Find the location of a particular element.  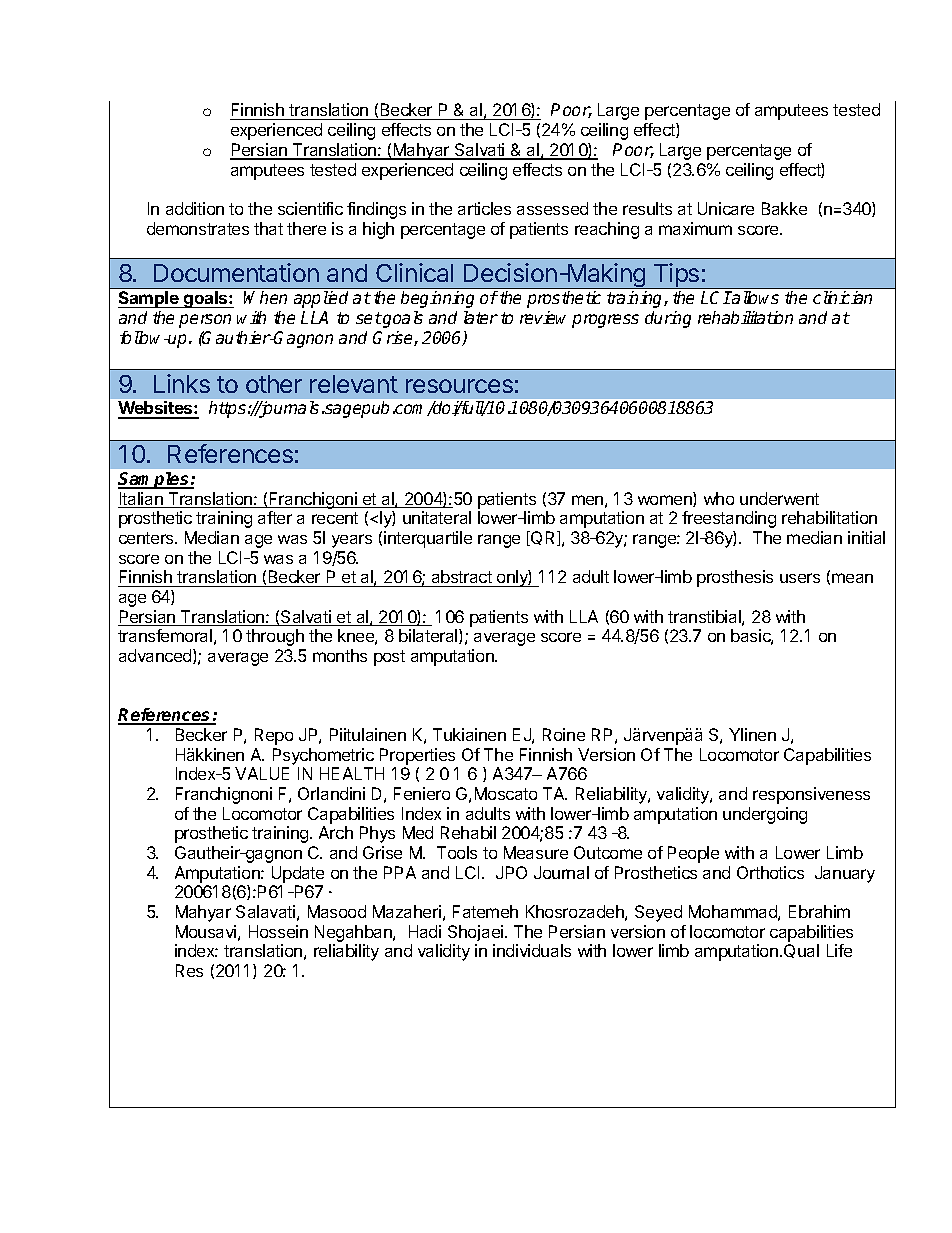

resources is located at coordinates (459, 386).
